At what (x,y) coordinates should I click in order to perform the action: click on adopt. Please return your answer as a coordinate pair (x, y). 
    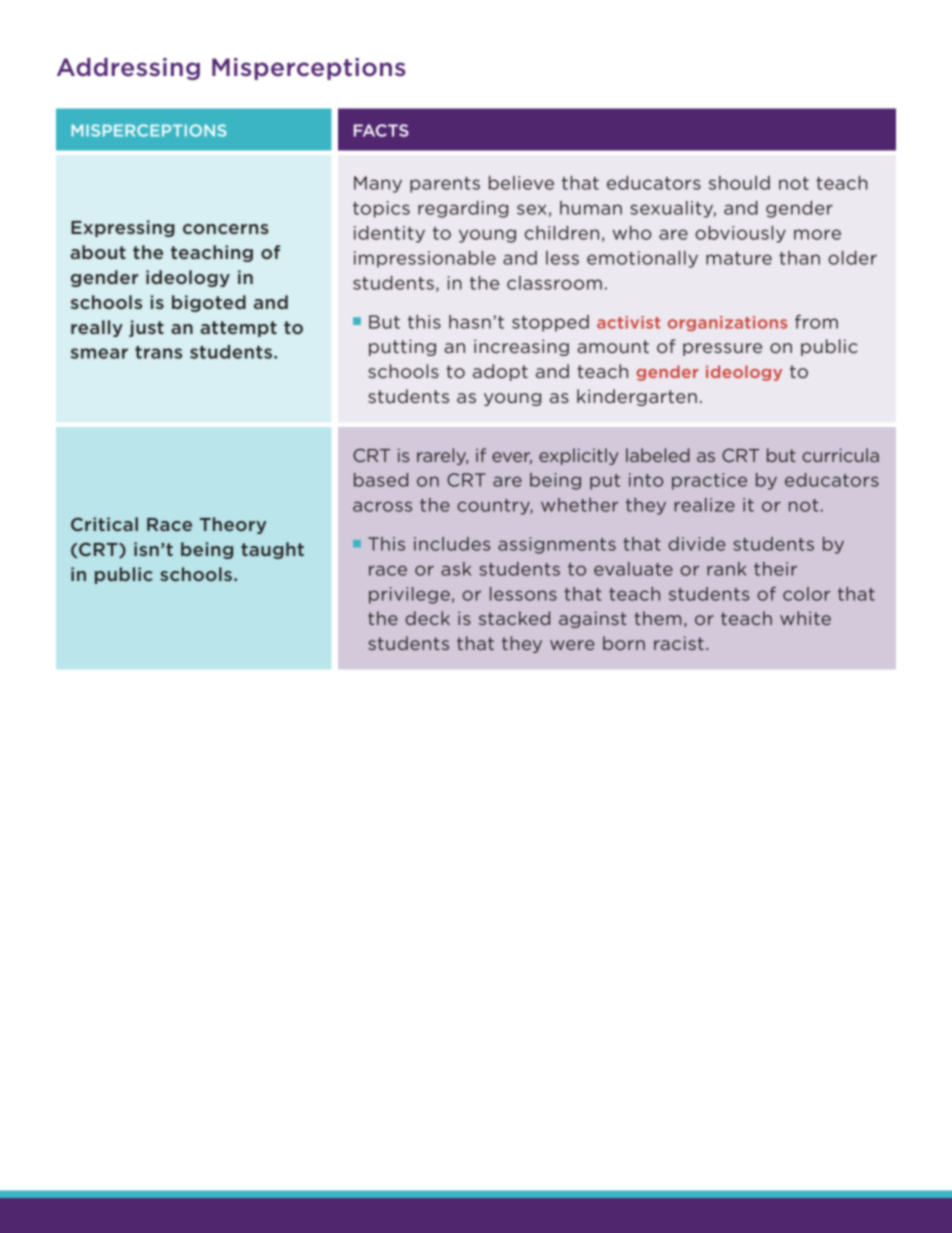
    Looking at the image, I should click on (500, 372).
